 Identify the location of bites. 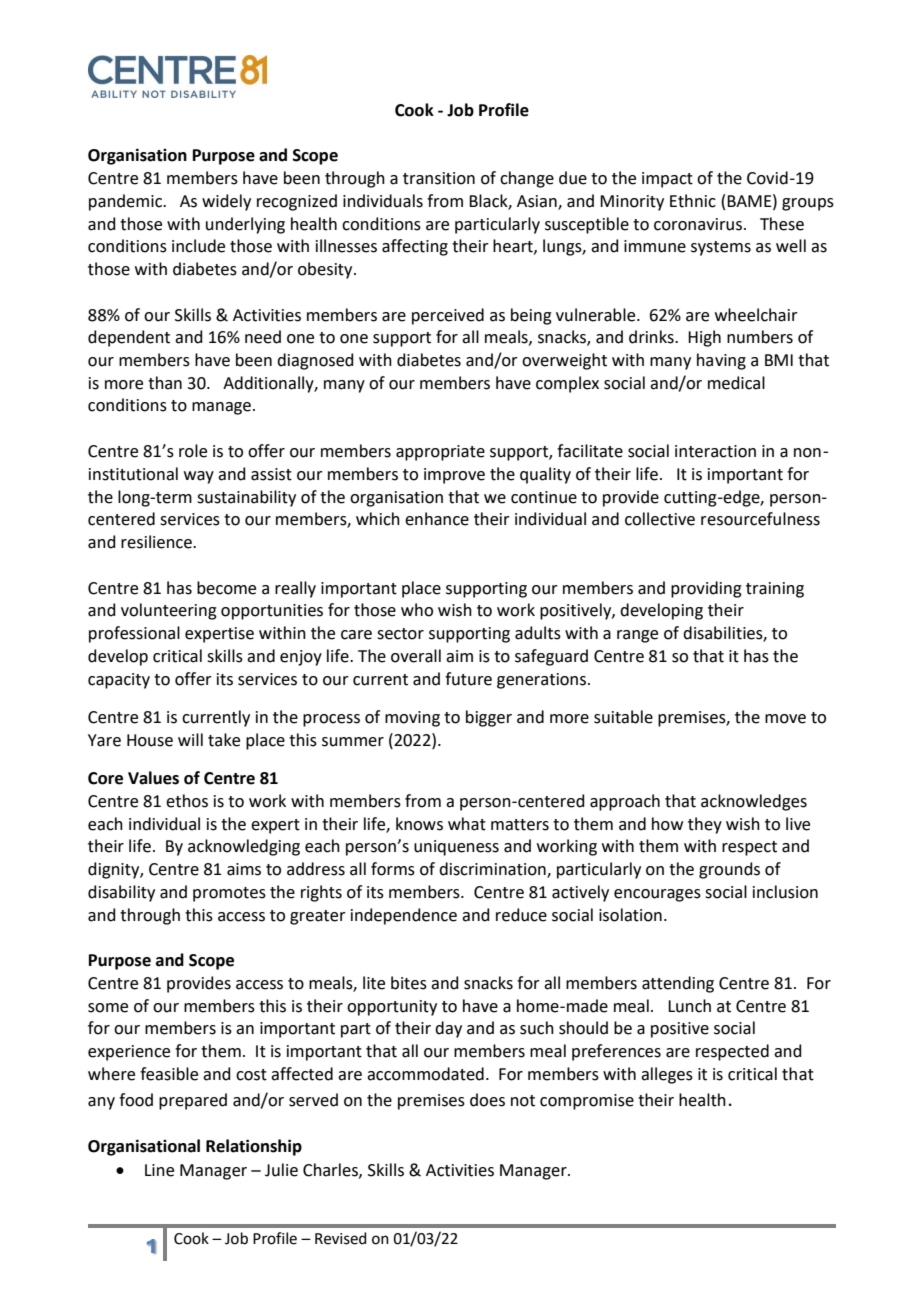
(409, 983).
